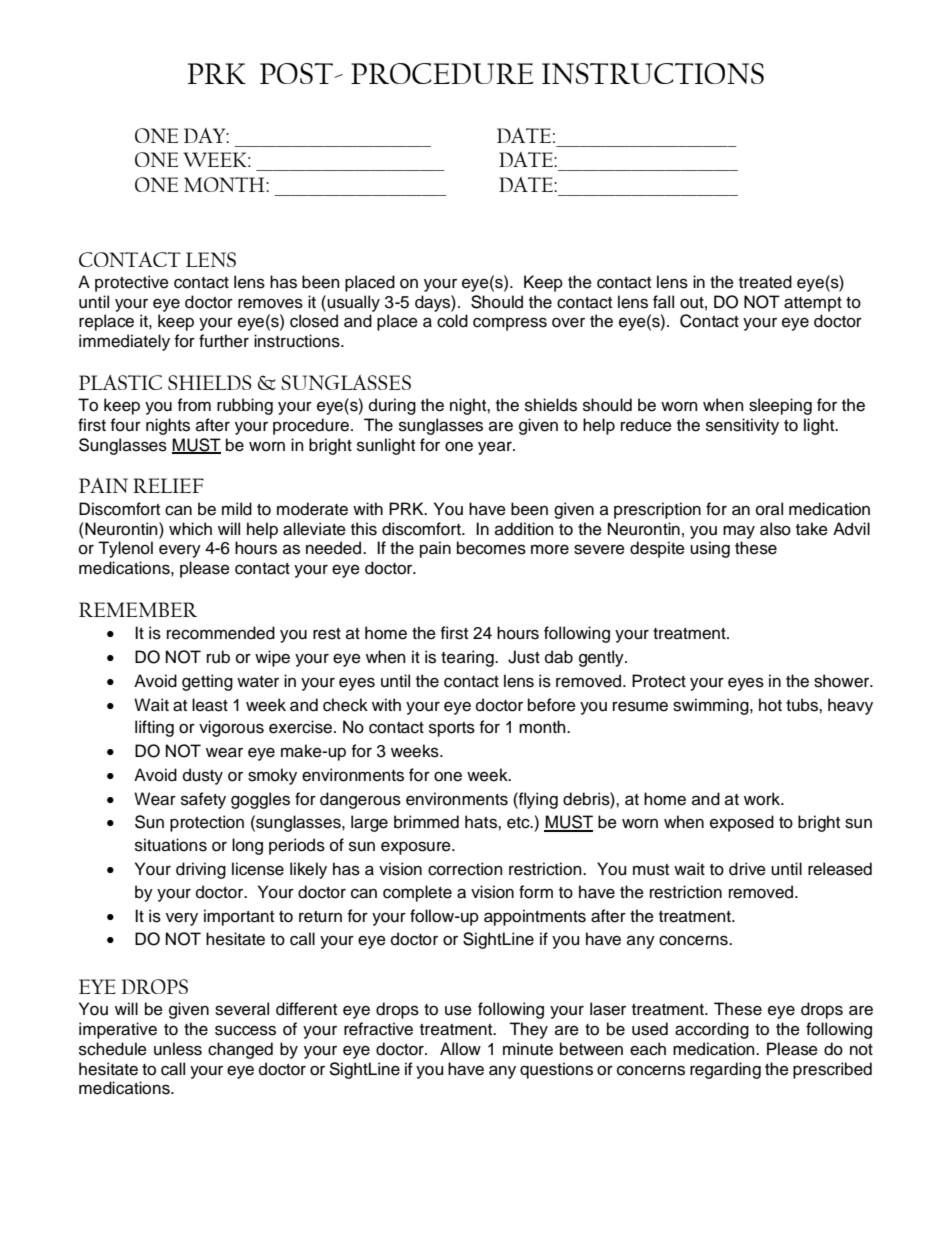  Describe the element at coordinates (270, 303) in the screenshot. I see `removes` at that location.
